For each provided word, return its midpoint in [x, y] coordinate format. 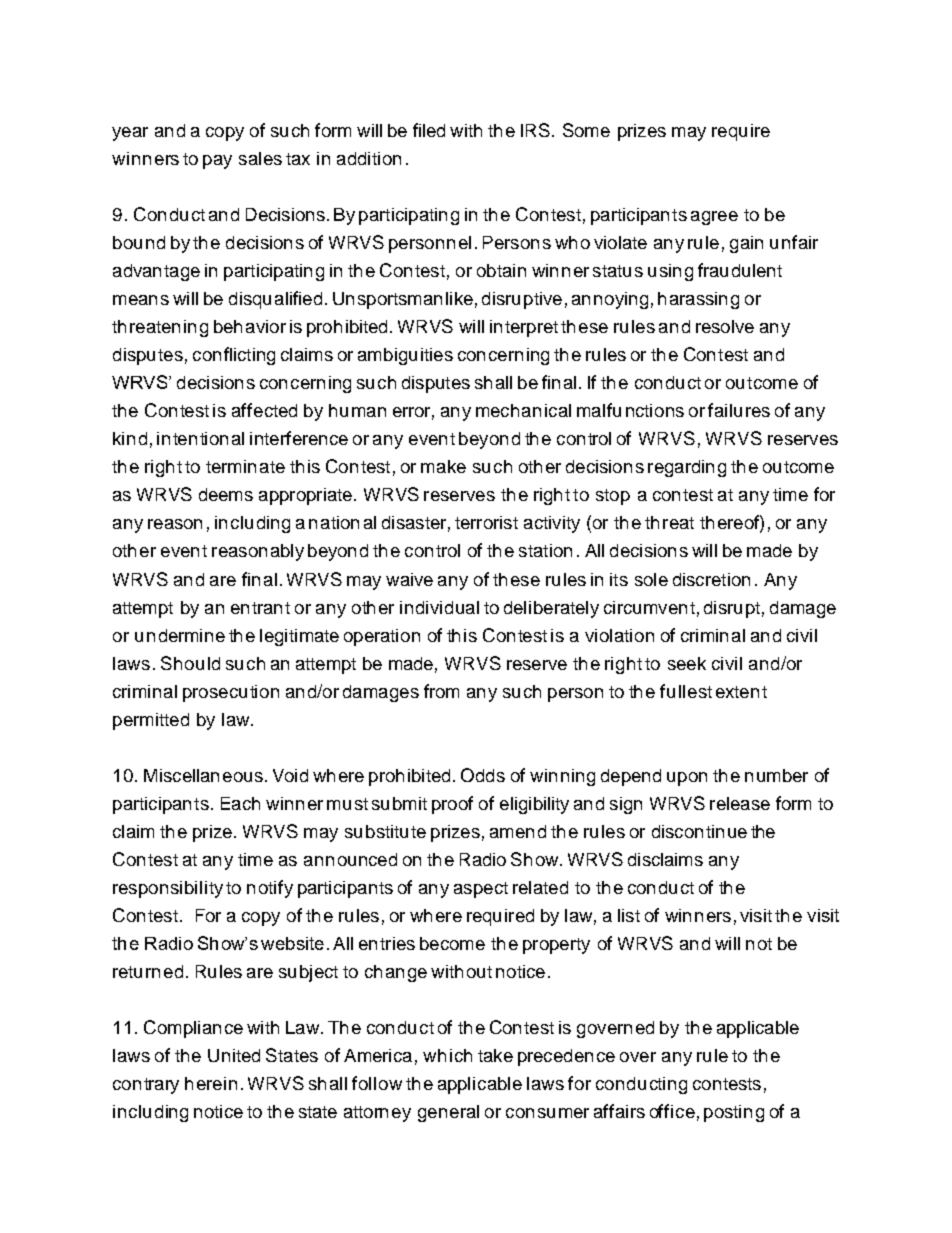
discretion [711, 579]
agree [714, 218]
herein [211, 1083]
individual [439, 607]
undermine [180, 635]
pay [217, 162]
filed [429, 130]
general [448, 1113]
